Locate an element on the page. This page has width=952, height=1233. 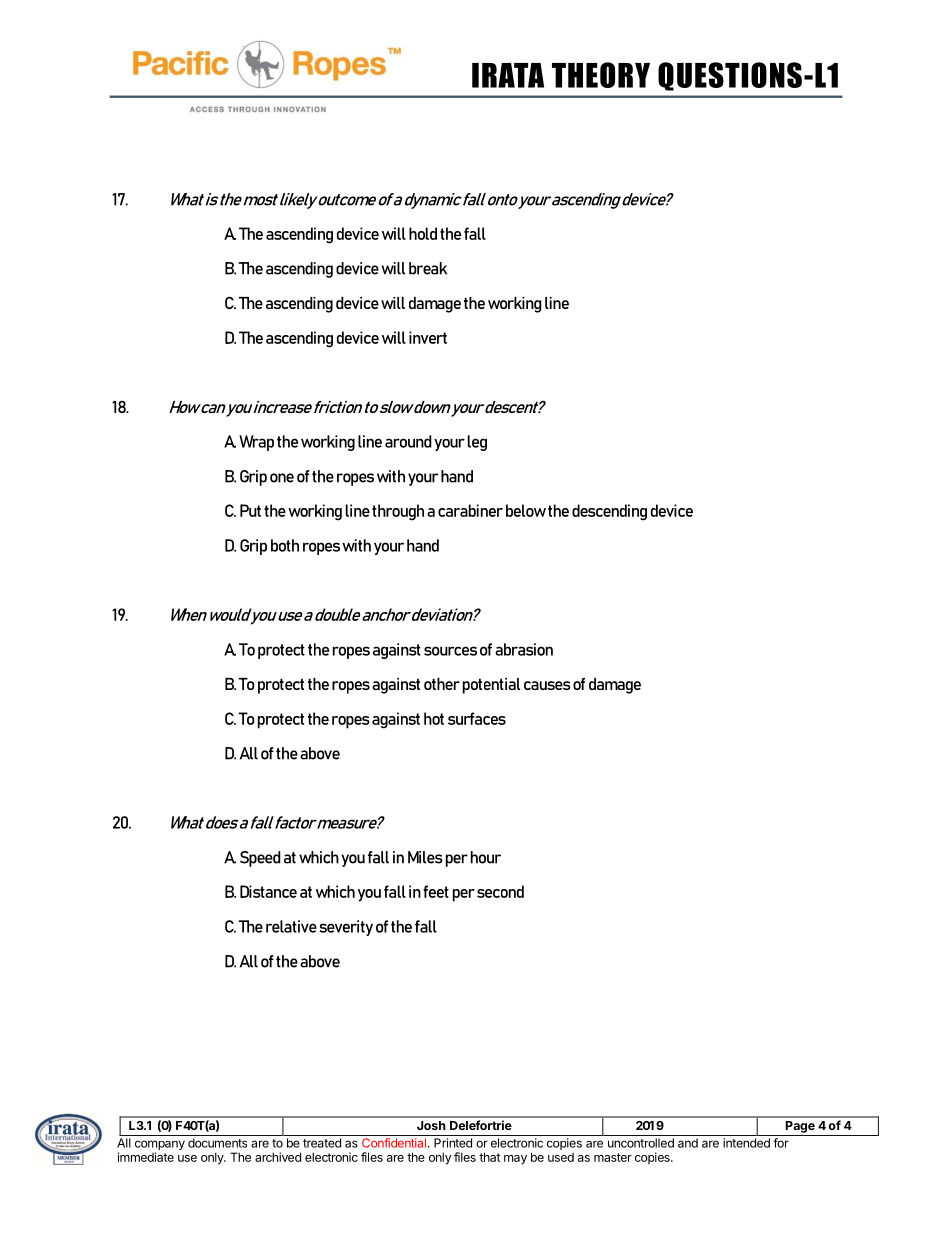
break is located at coordinates (428, 268).
